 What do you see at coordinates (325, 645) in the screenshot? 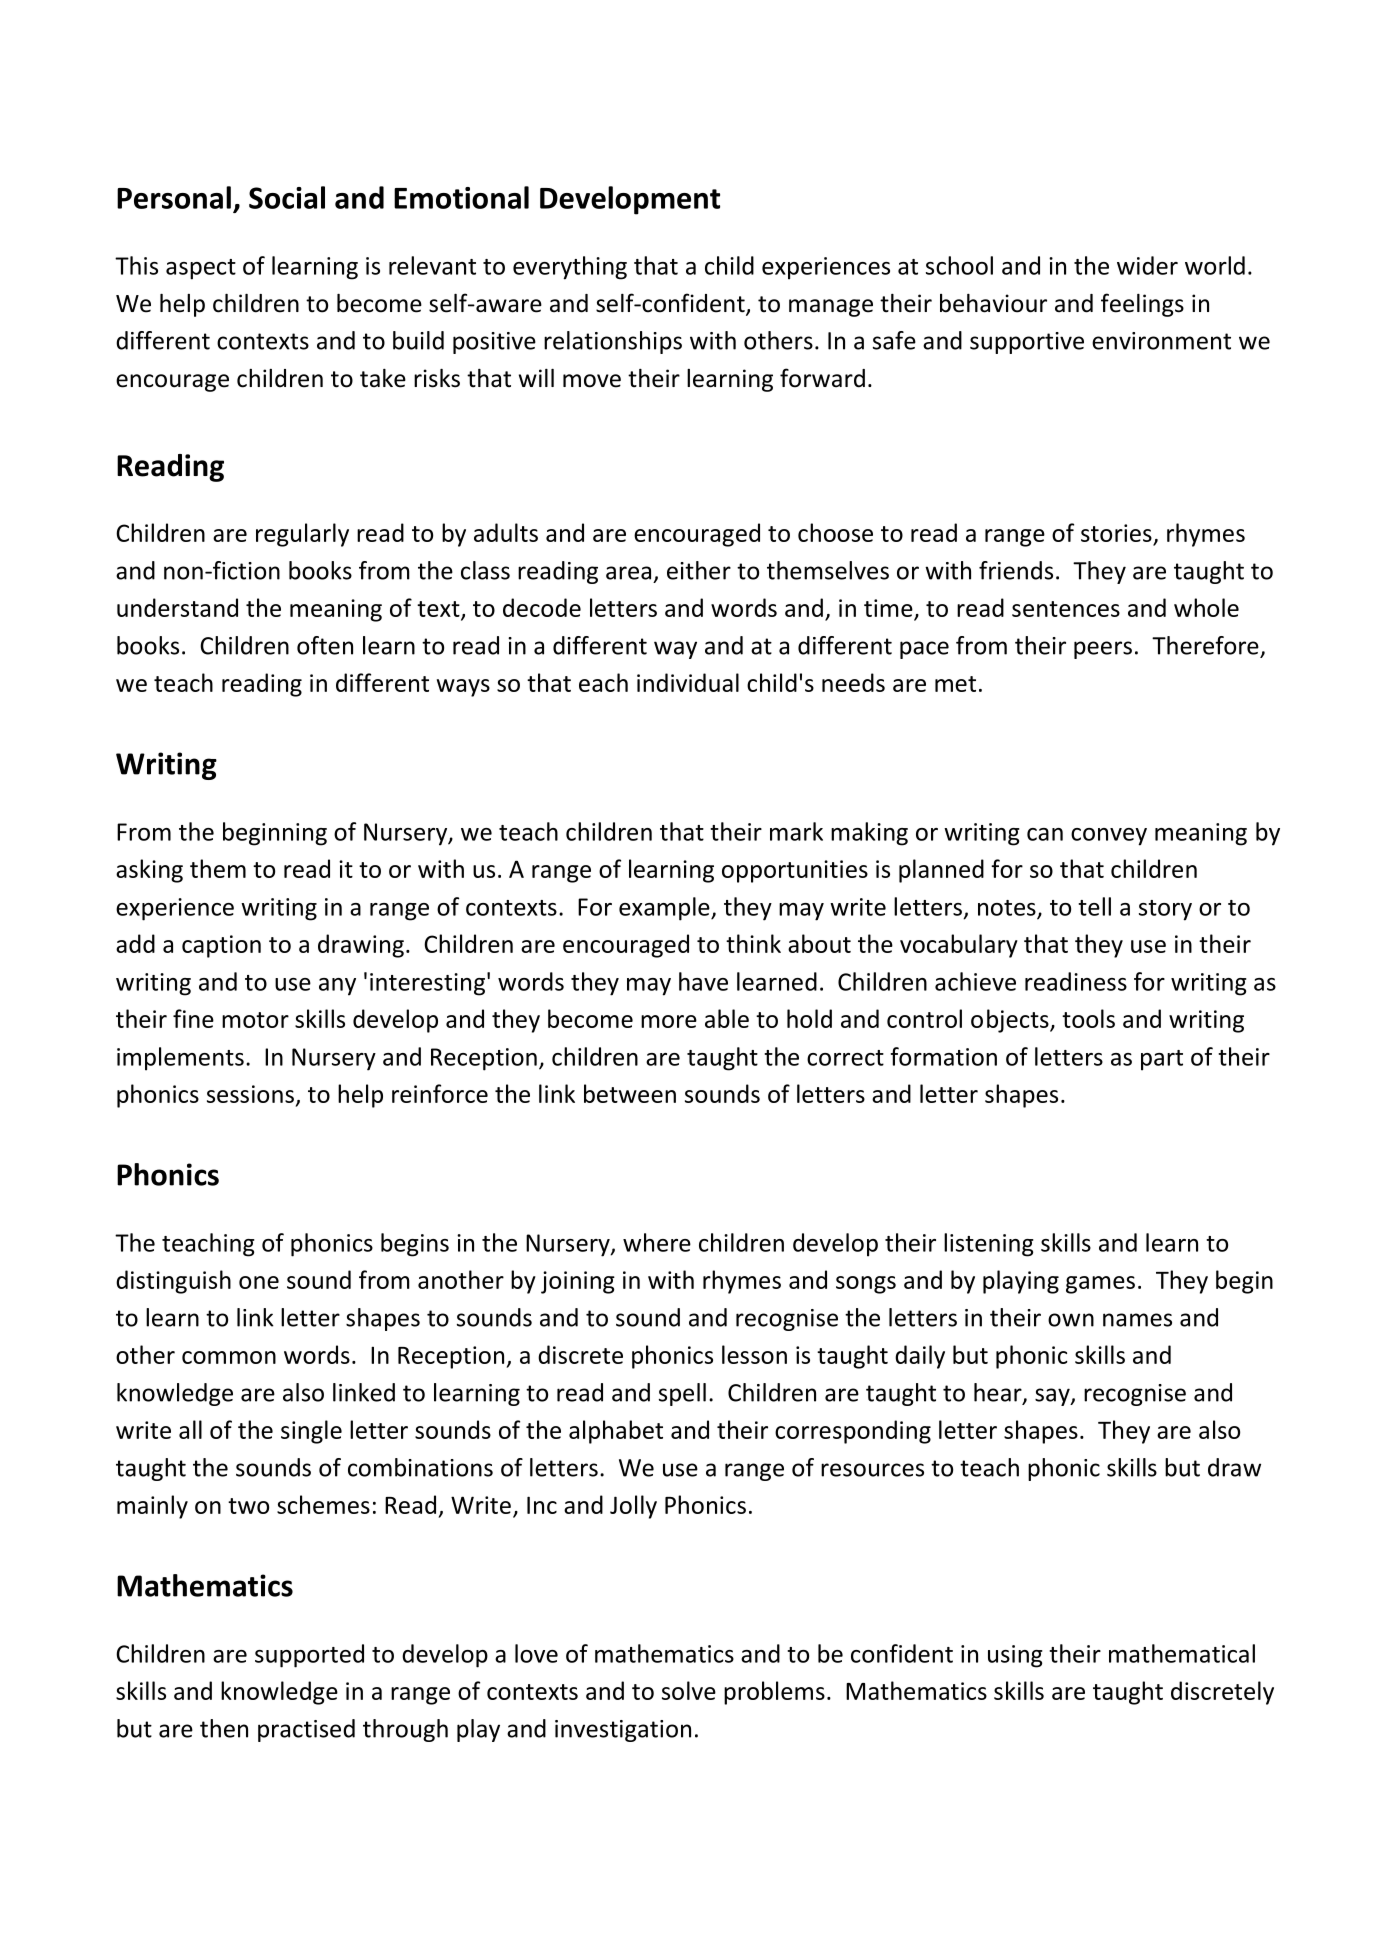
I see `often` at bounding box center [325, 645].
